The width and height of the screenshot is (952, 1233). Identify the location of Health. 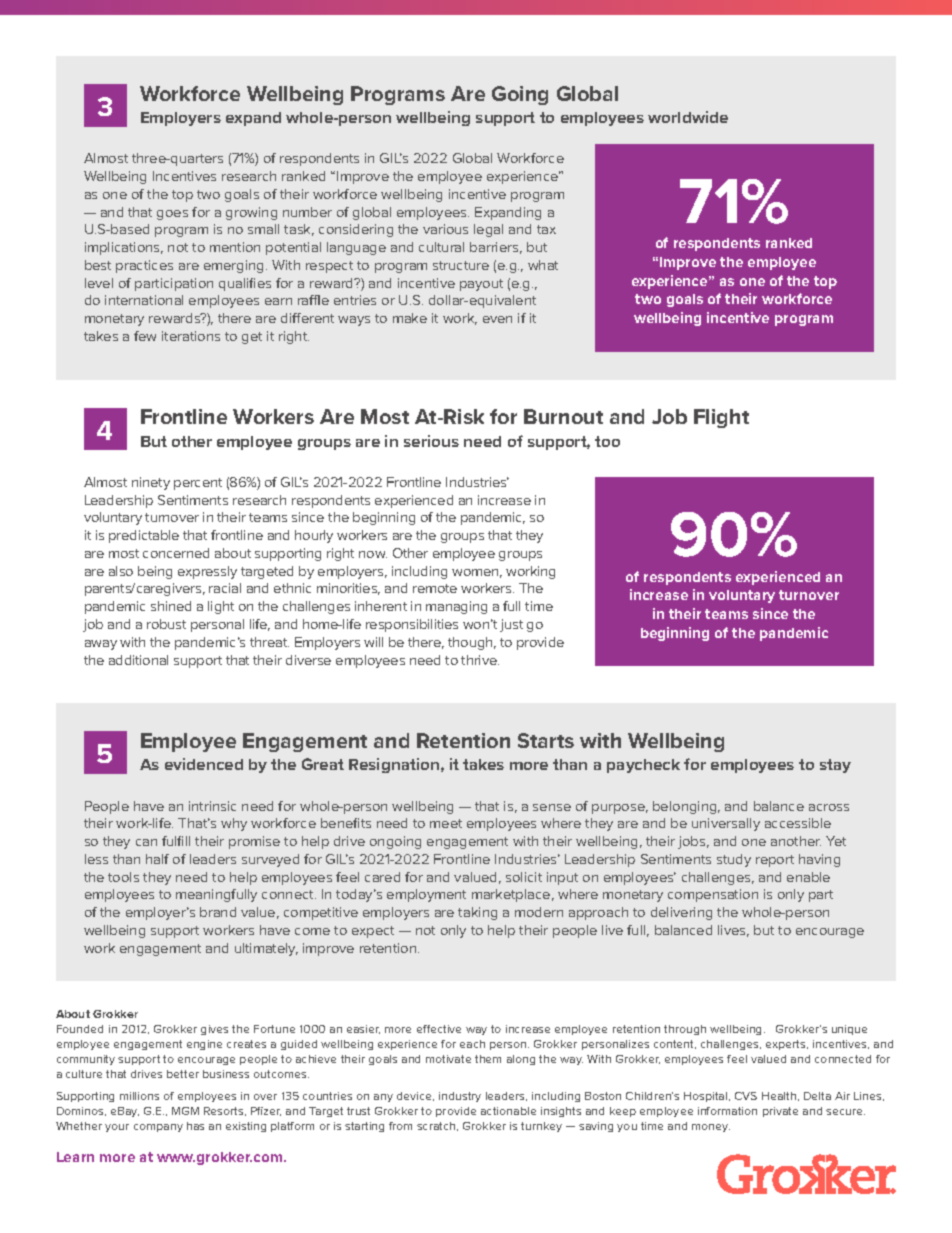
(780, 1096).
